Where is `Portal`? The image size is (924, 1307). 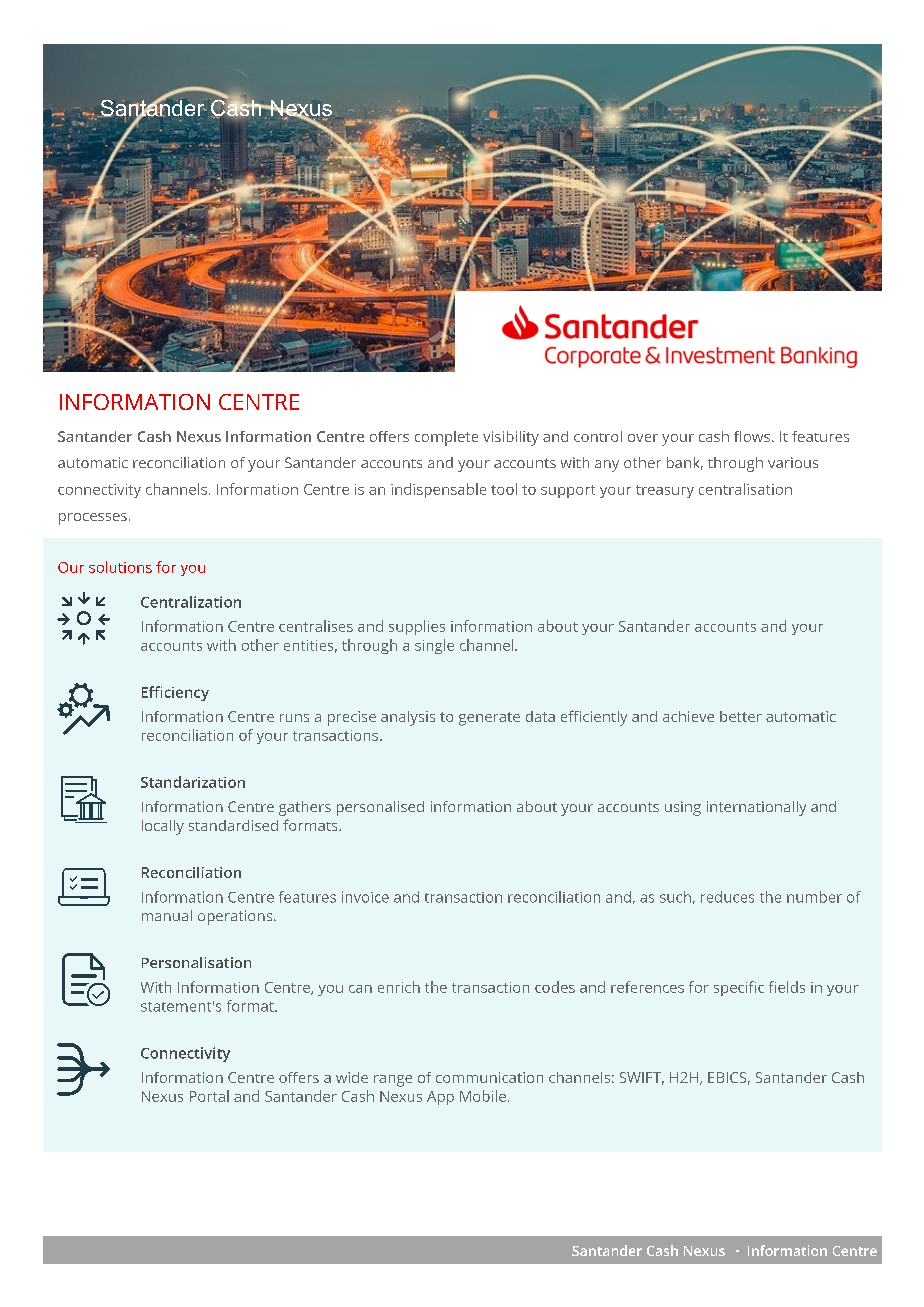
Portal is located at coordinates (209, 1096).
